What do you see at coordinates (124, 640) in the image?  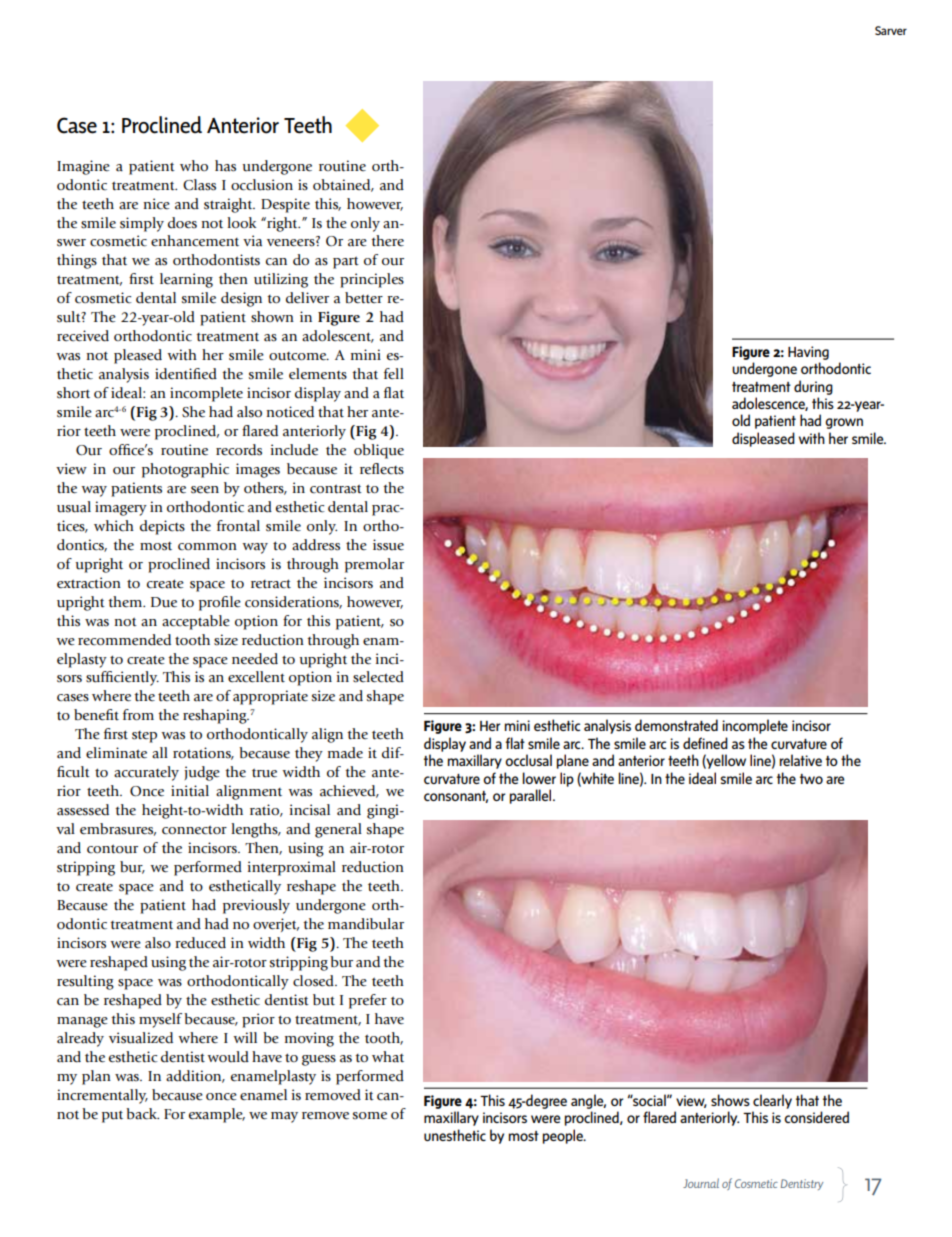 I see `recommended` at bounding box center [124, 640].
